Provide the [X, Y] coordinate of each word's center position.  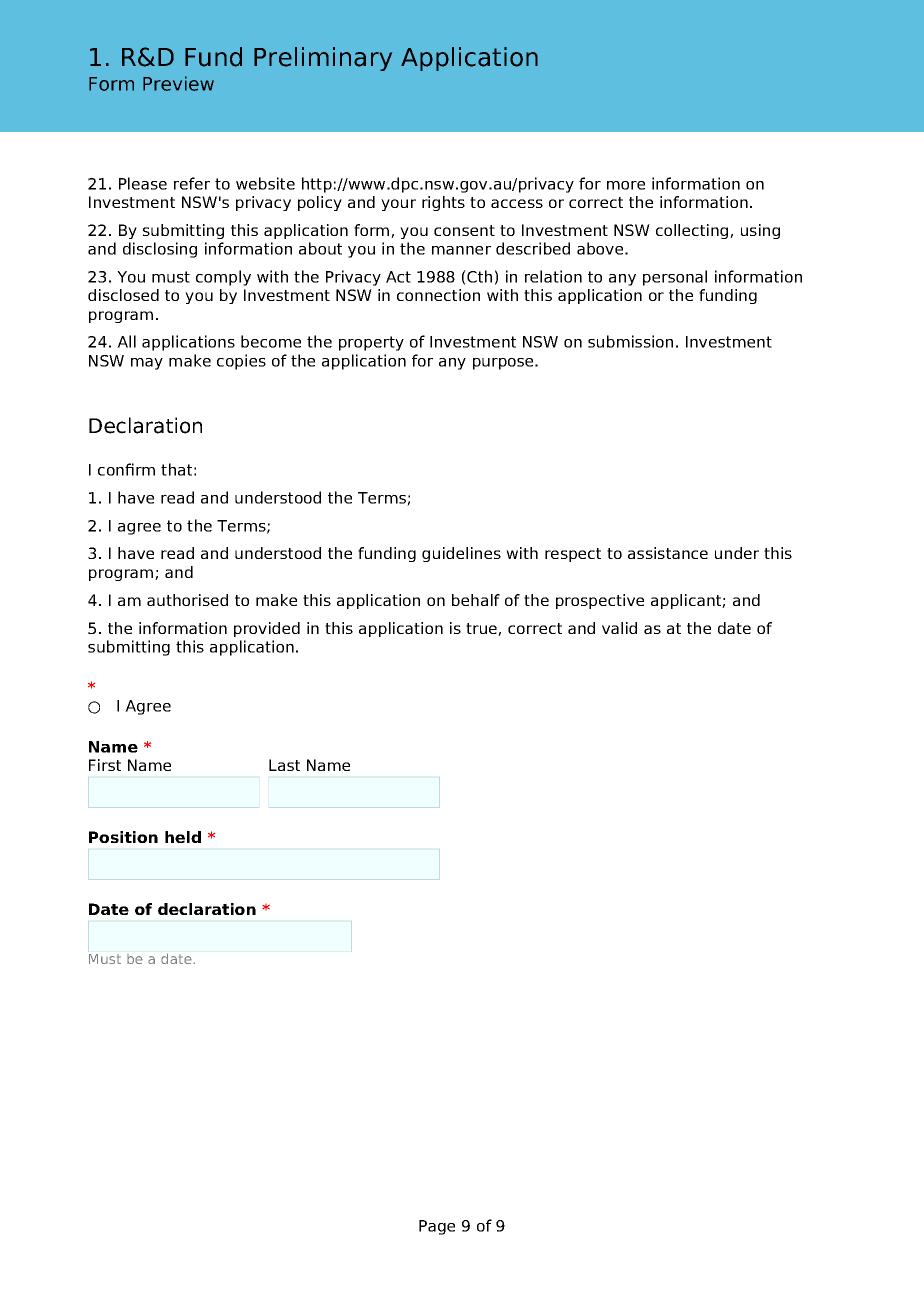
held [183, 837]
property [371, 343]
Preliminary [323, 59]
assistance [668, 553]
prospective [600, 601]
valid [619, 628]
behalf [476, 600]
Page [437, 1227]
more [626, 185]
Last [284, 765]
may [147, 364]
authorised [187, 600]
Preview [178, 83]
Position [123, 837]
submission [630, 341]
